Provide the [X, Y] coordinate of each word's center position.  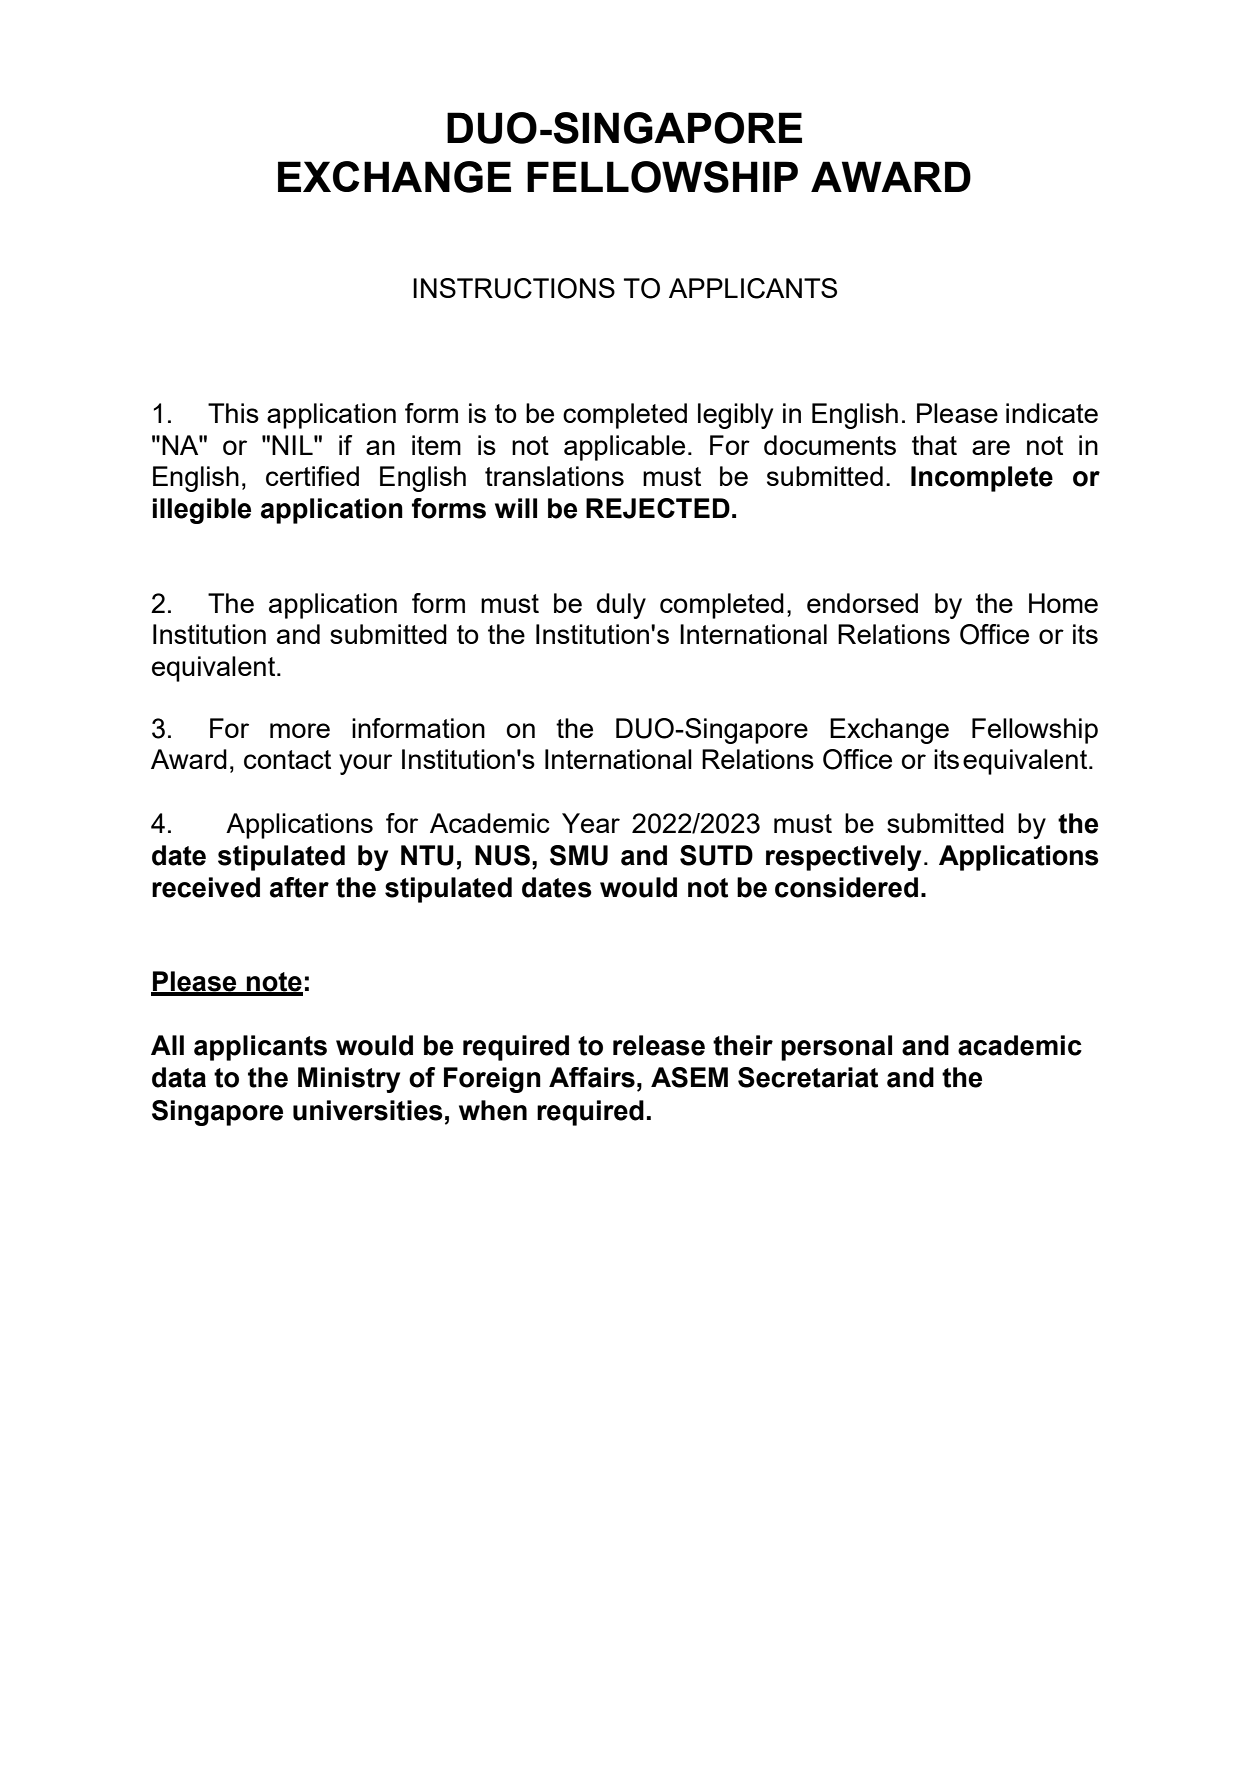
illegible [202, 511]
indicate [1052, 413]
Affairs [592, 1077]
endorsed [862, 603]
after [299, 887]
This [233, 413]
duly [621, 606]
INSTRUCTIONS [514, 288]
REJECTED [658, 508]
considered [846, 887]
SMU [579, 855]
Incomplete [982, 479]
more [300, 730]
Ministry [349, 1080]
